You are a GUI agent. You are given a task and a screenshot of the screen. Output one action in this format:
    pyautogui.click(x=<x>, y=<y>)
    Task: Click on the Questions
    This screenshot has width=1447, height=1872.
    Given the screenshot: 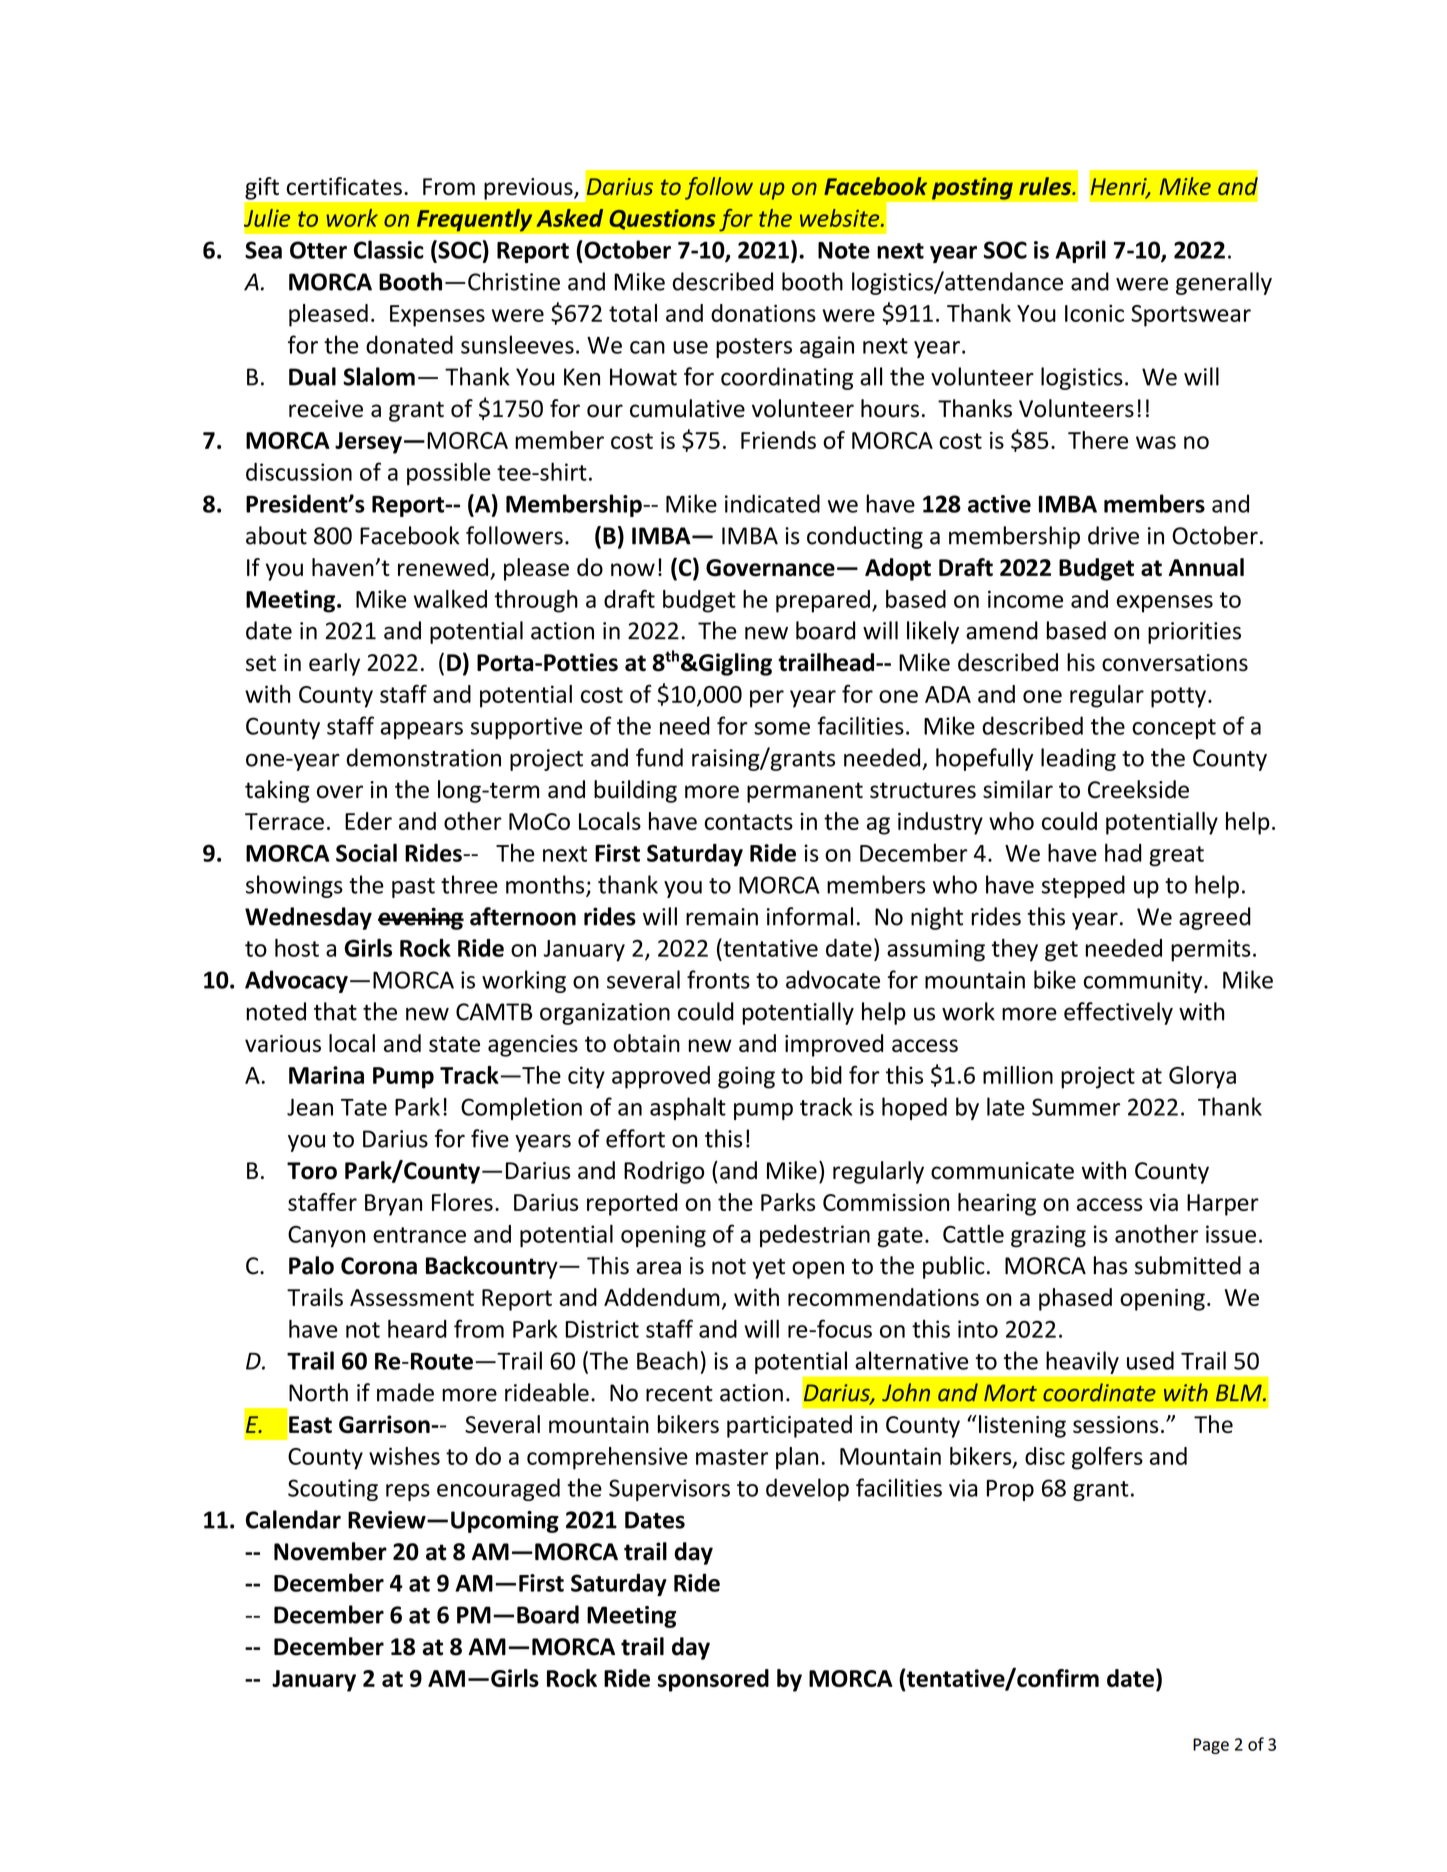 What is the action you would take?
    pyautogui.click(x=662, y=219)
